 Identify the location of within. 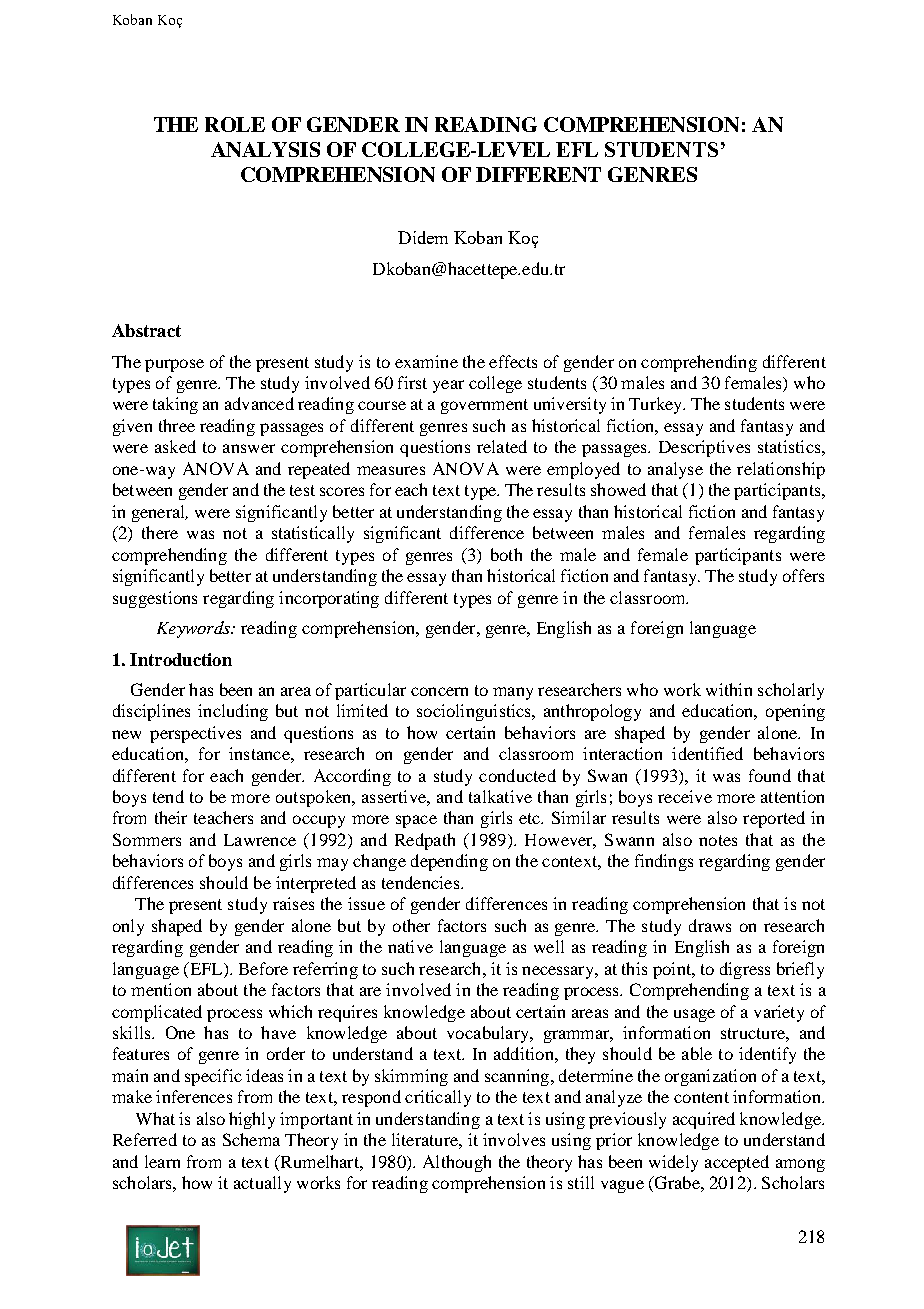
(729, 689).
